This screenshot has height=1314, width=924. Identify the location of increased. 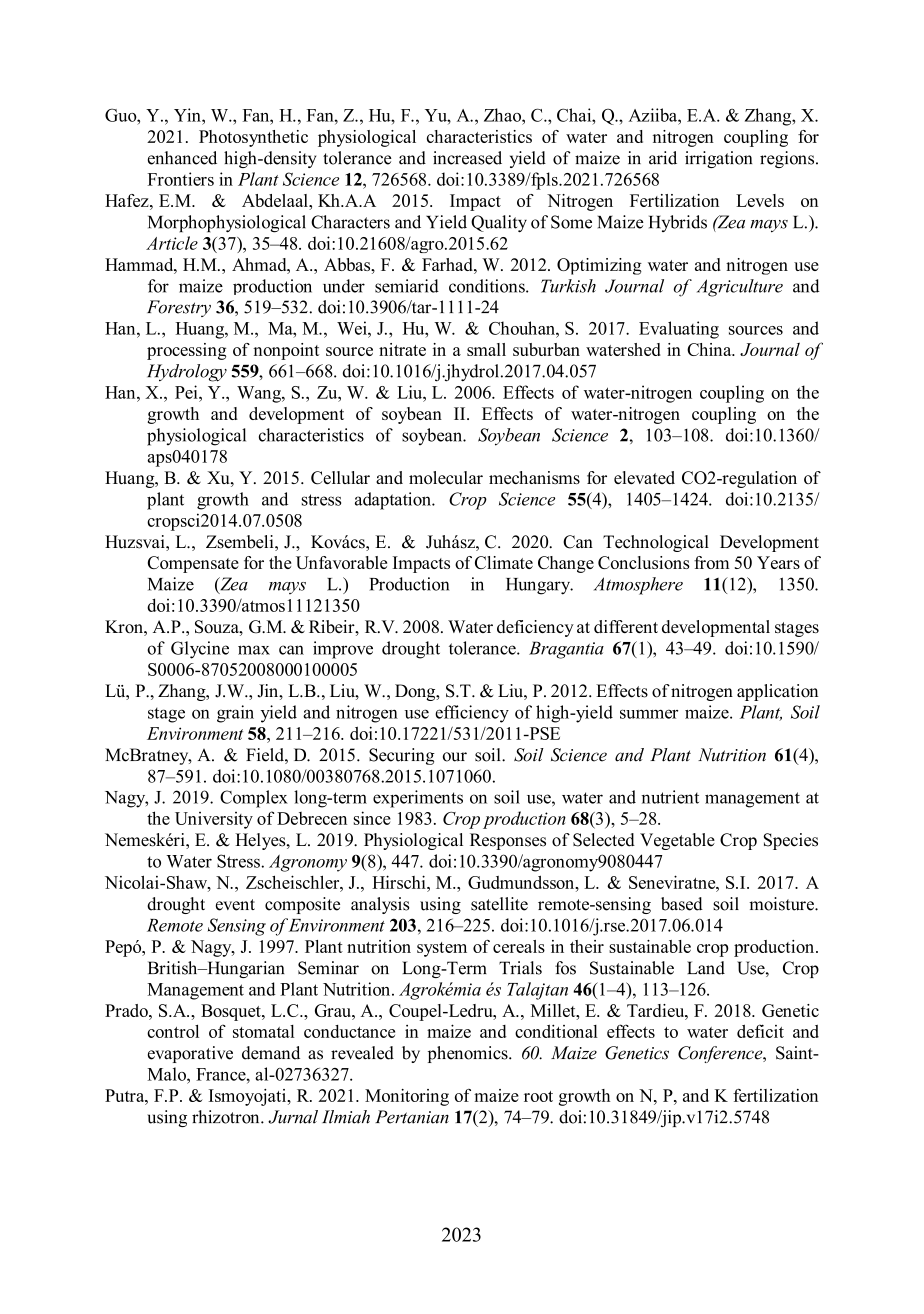
(467, 158).
